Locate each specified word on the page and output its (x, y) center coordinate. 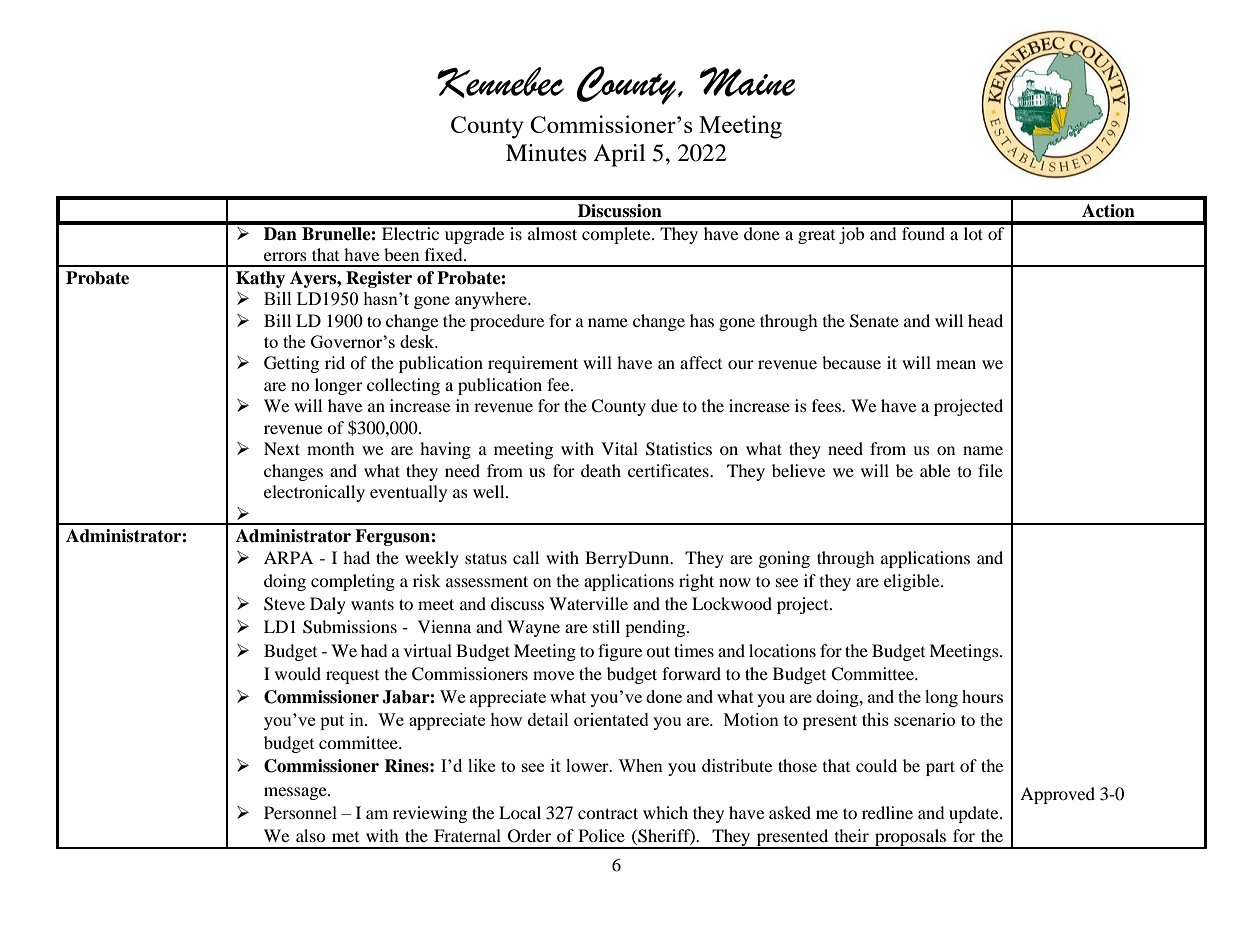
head (985, 320)
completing (353, 582)
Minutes (546, 153)
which (665, 812)
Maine (747, 82)
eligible (913, 582)
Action (1108, 211)
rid (335, 362)
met (345, 837)
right (696, 582)
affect (701, 362)
